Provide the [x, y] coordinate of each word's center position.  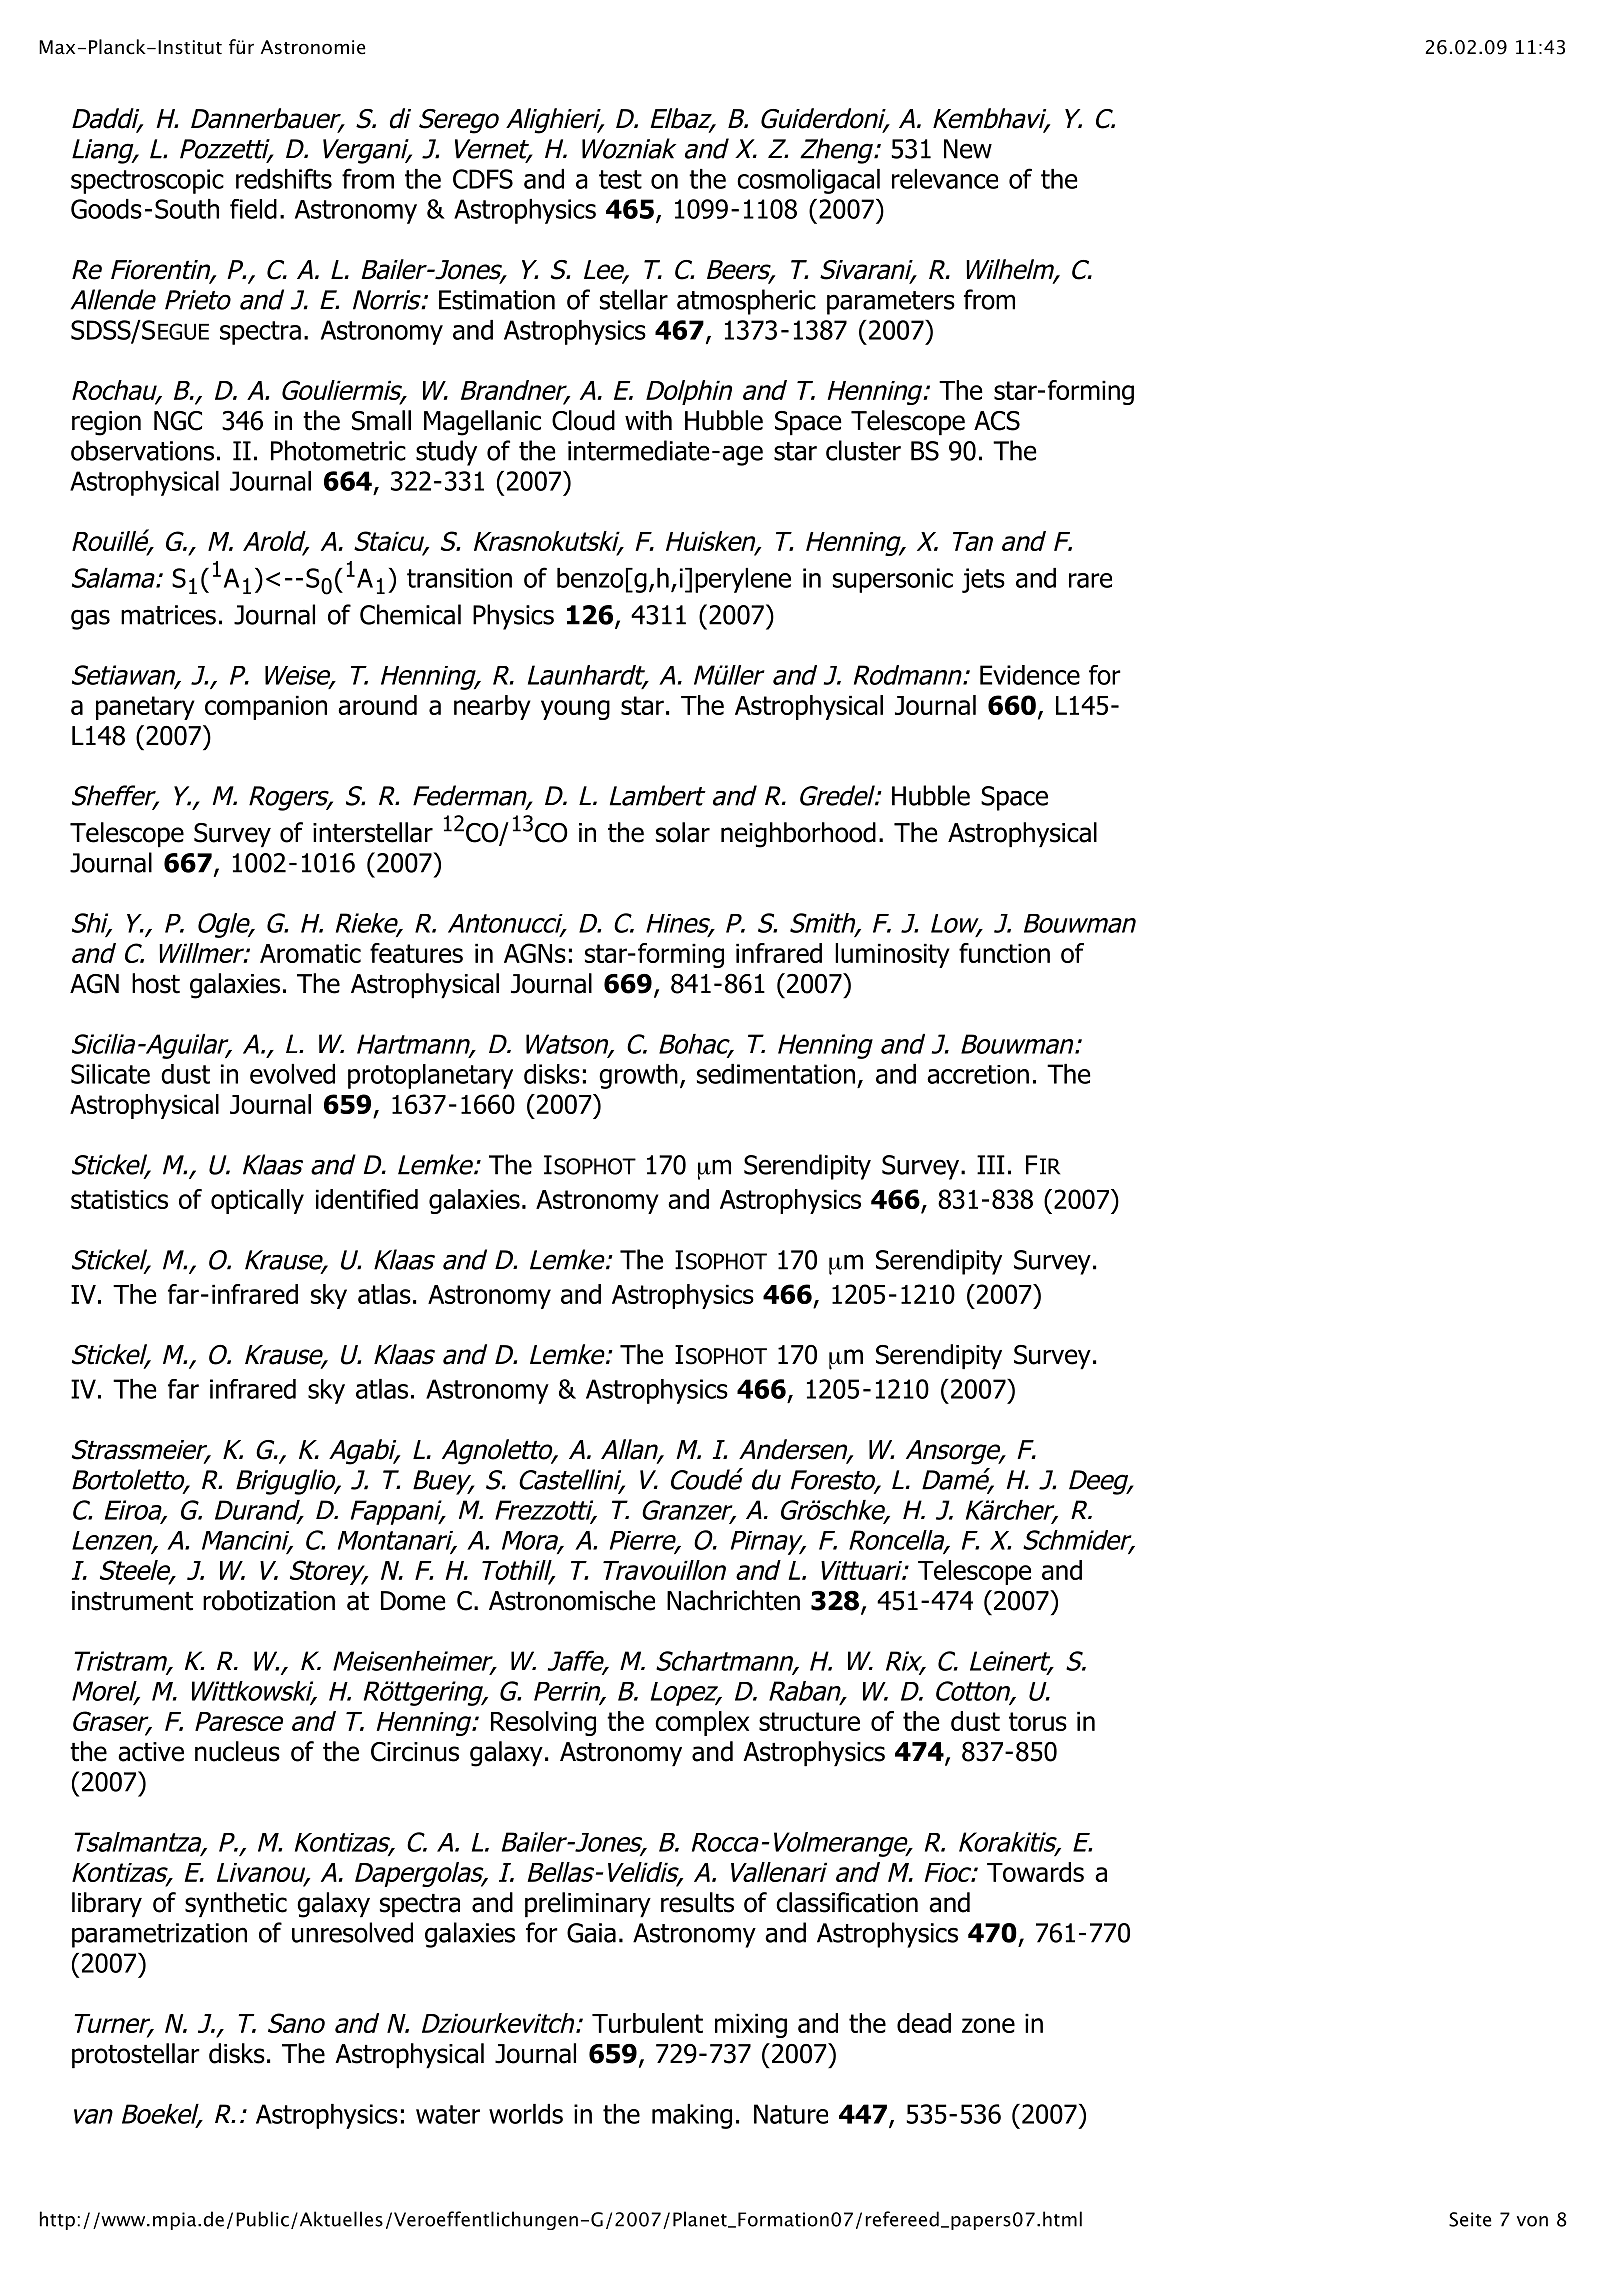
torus [1038, 1721]
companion [266, 707]
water [448, 2114]
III [991, 1165]
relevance [945, 179]
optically [257, 1201]
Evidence [1030, 675]
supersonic [893, 580]
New [968, 149]
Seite [1470, 2219]
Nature [791, 2114]
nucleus [237, 1751]
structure [809, 1721]
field [253, 209]
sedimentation [776, 1074]
